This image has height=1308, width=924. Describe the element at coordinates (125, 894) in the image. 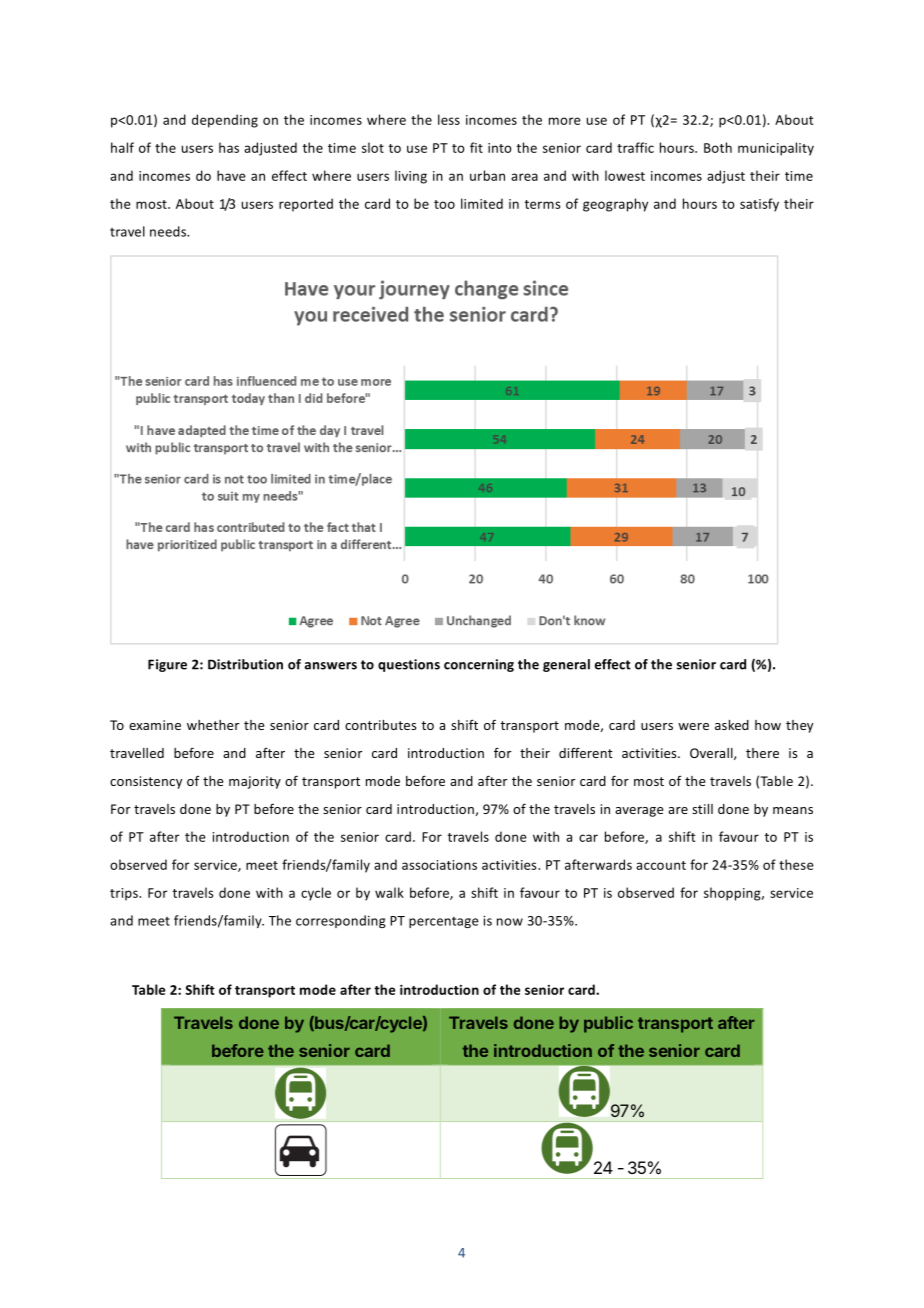

I see `trips` at that location.
